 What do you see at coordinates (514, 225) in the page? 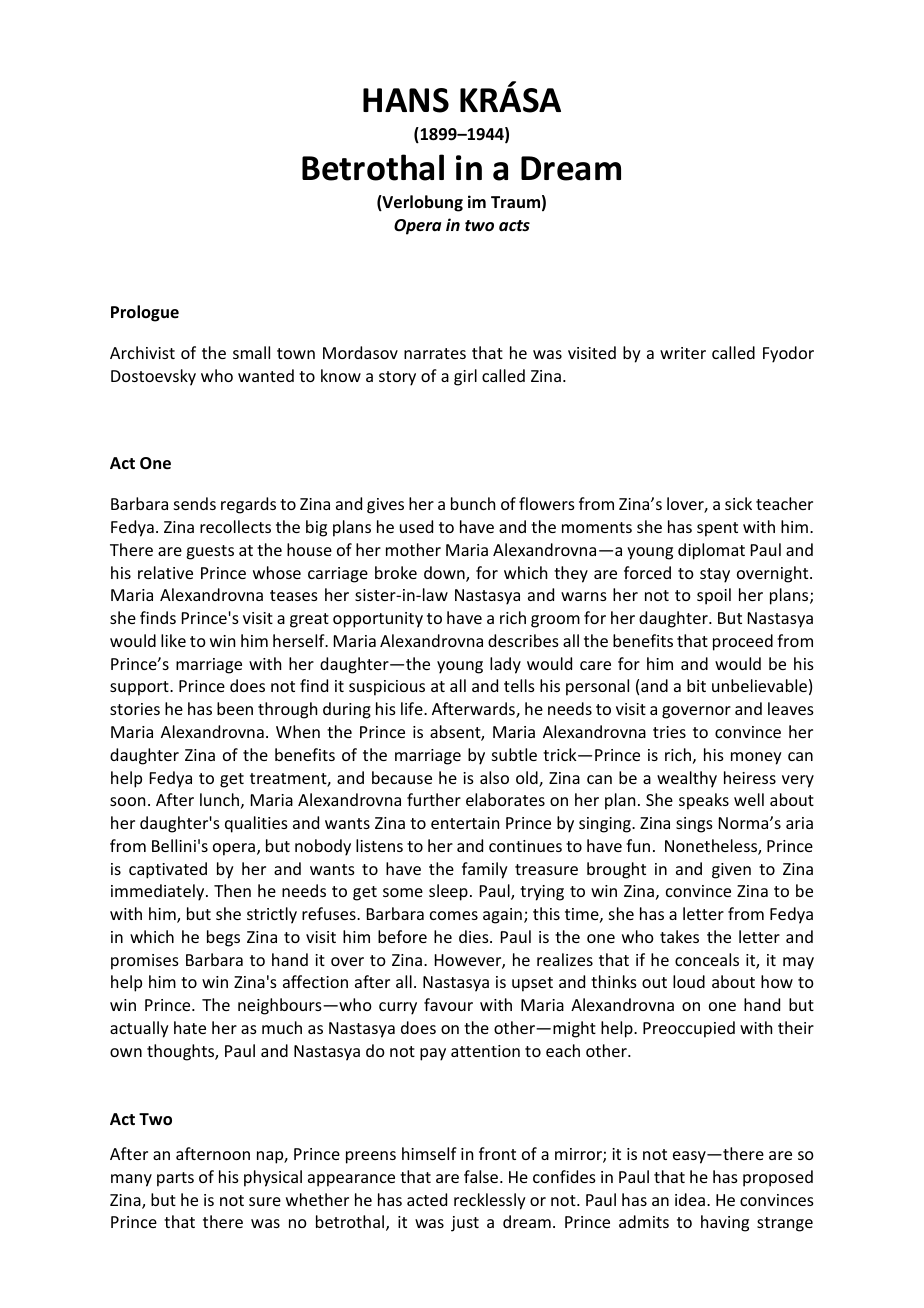
I see `acts` at bounding box center [514, 225].
